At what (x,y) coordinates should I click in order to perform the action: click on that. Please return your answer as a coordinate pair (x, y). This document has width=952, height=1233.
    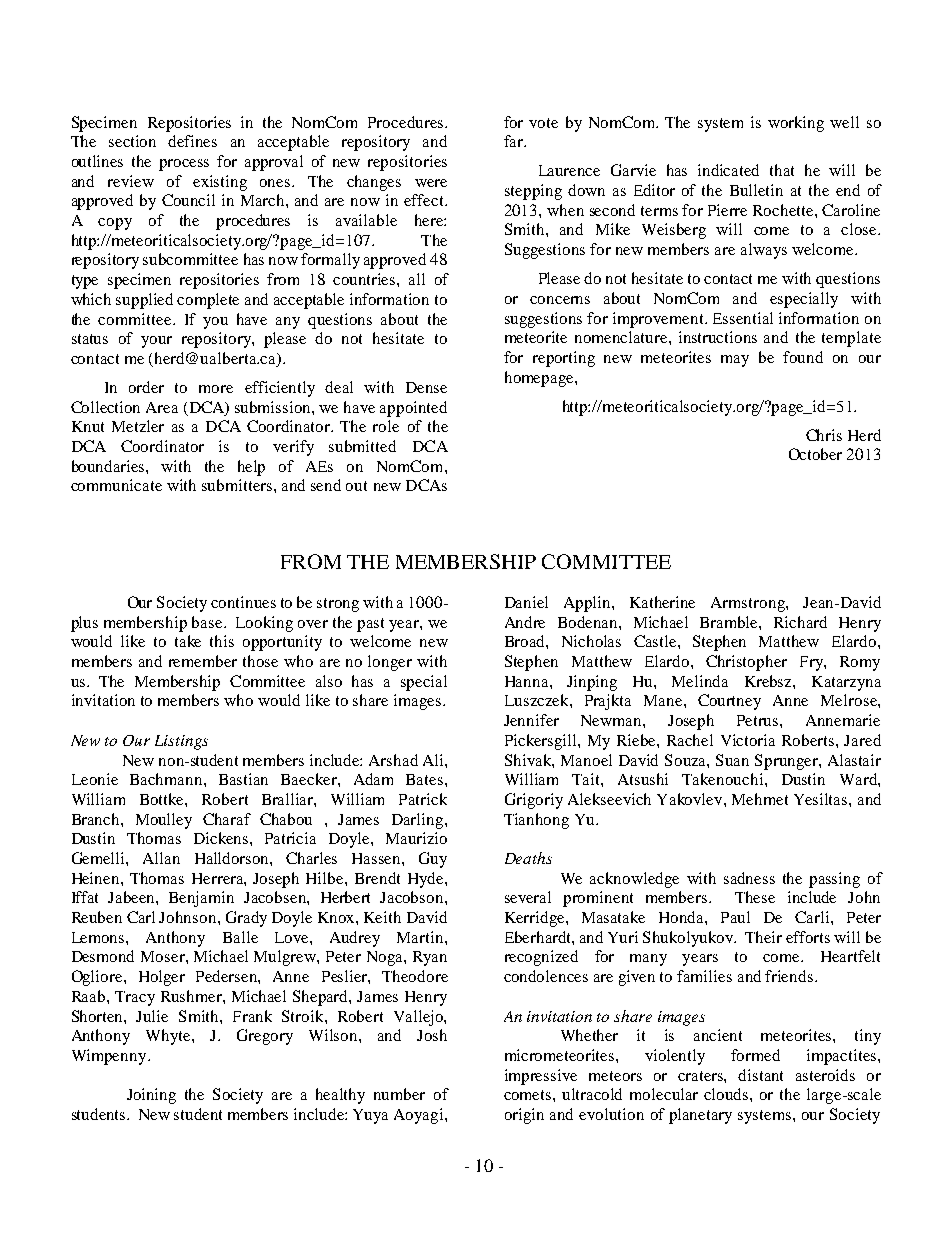
    Looking at the image, I should click on (782, 170).
